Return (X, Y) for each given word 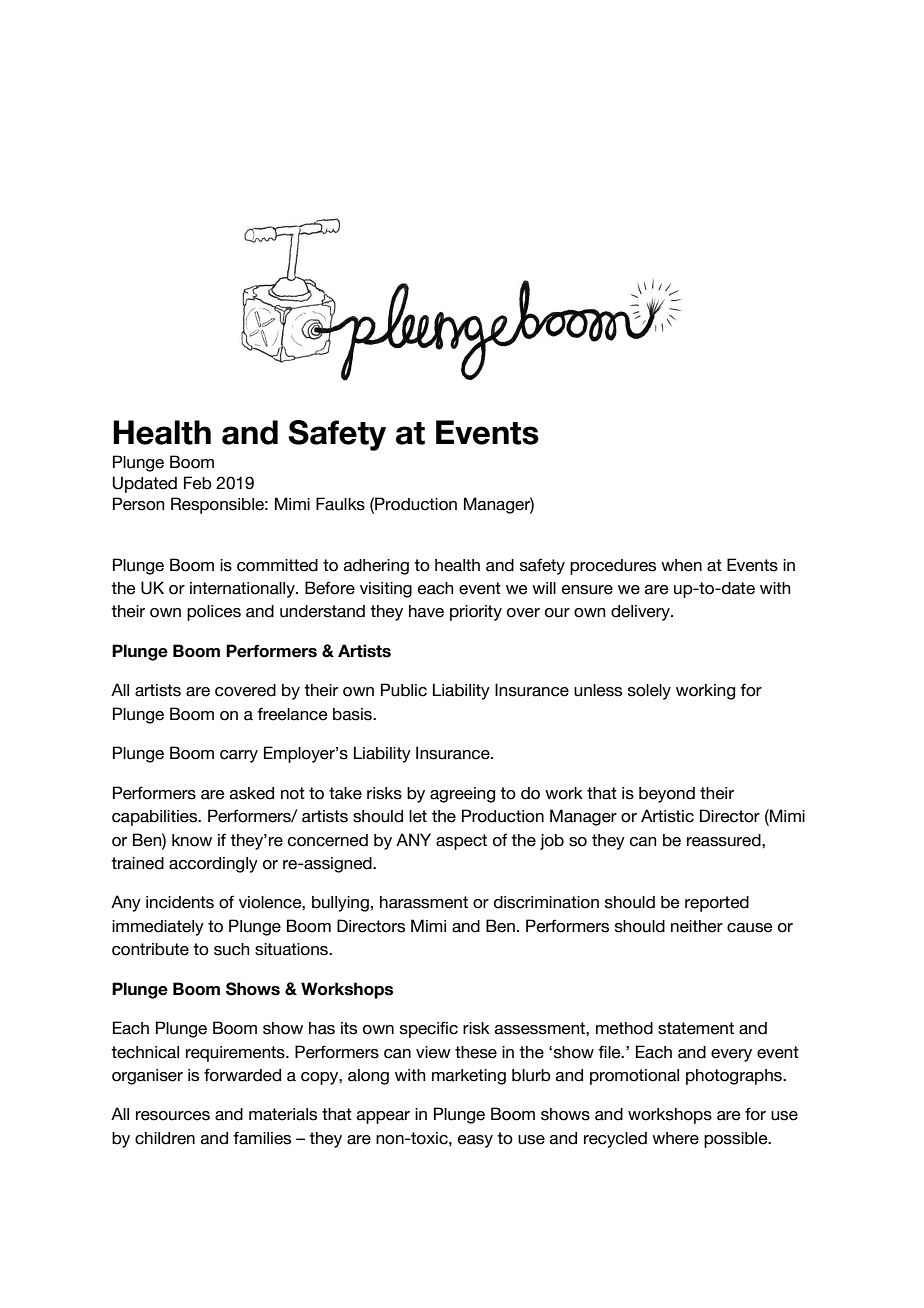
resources (173, 1116)
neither (697, 926)
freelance (292, 714)
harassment (424, 902)
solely (649, 692)
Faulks (340, 504)
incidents (180, 902)
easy (475, 1141)
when (681, 565)
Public (404, 690)
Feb (198, 483)
